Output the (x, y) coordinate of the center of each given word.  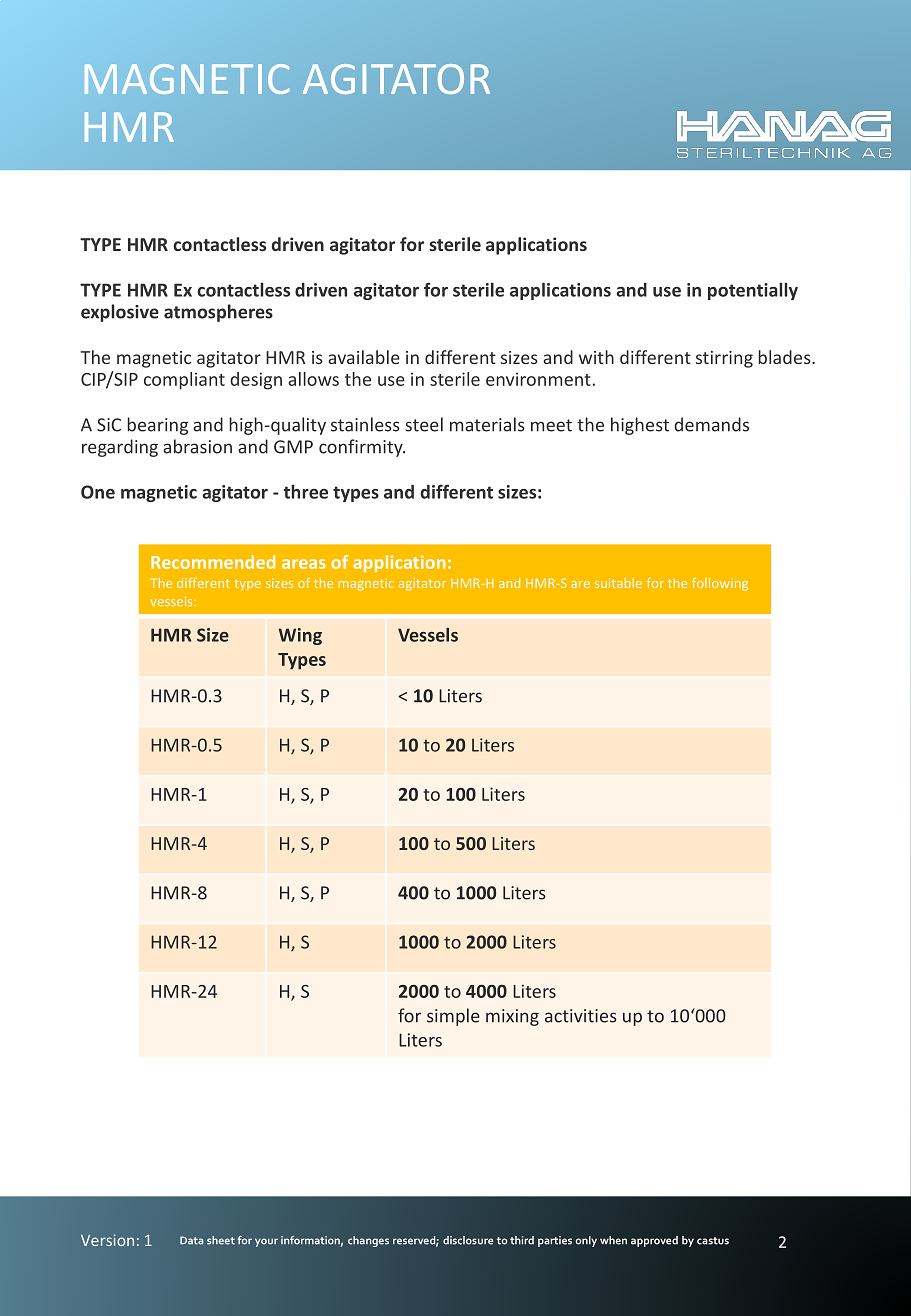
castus (713, 1241)
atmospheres (218, 313)
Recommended (213, 562)
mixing (512, 1017)
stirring (724, 359)
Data (191, 1240)
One (98, 492)
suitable (618, 583)
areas (304, 564)
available (364, 357)
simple (453, 1017)
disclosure (468, 1240)
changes (368, 1241)
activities (581, 1016)
